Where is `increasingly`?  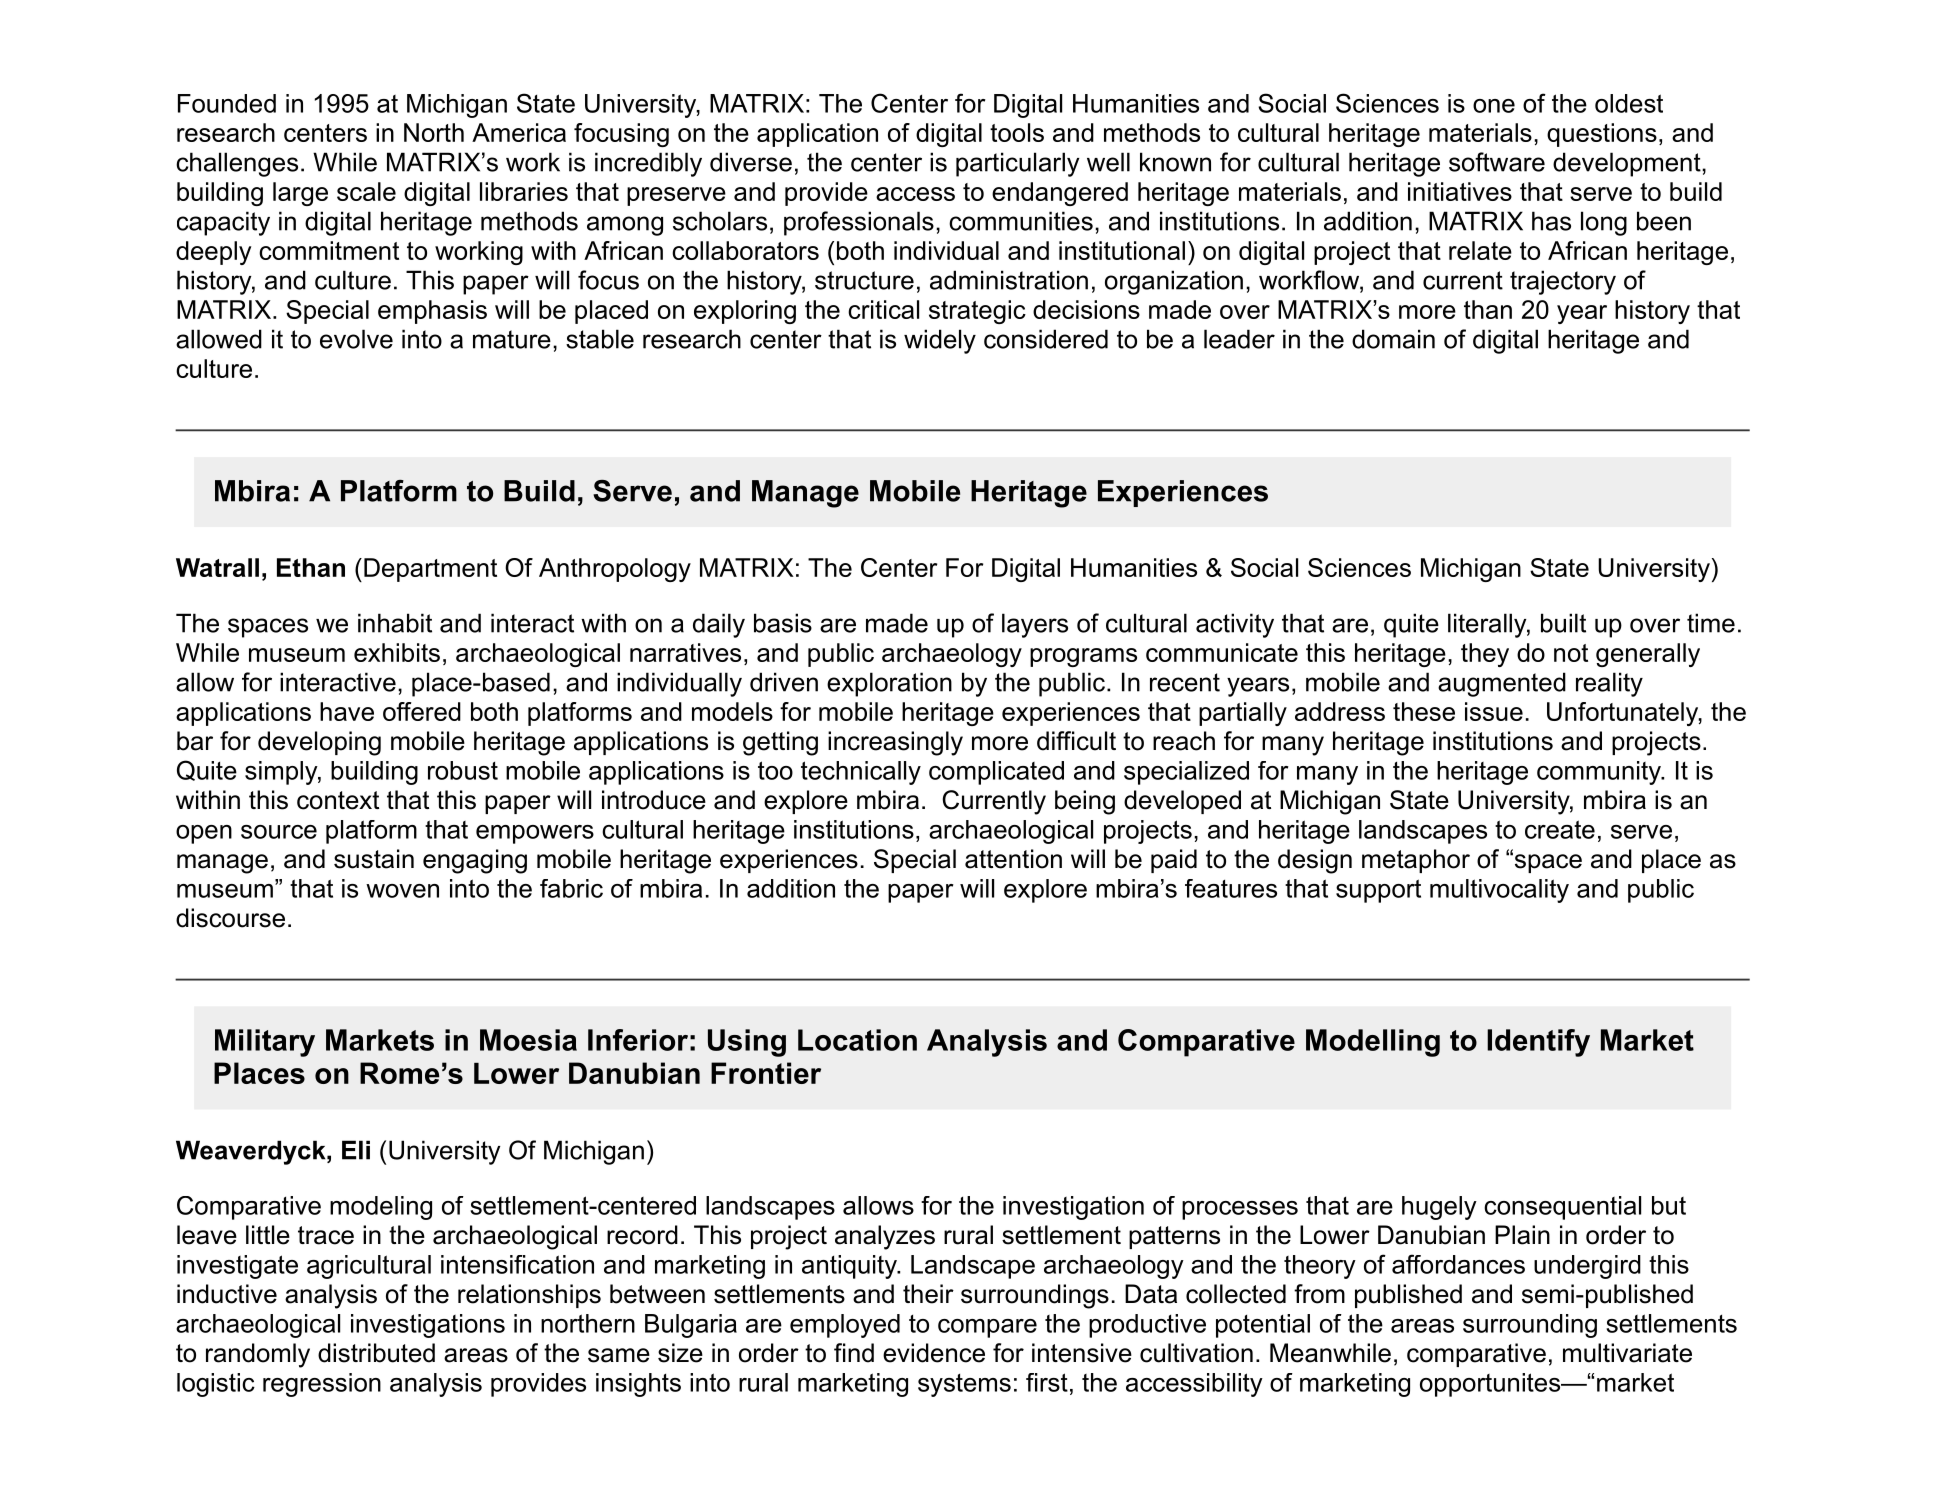
increasingly is located at coordinates (895, 743).
